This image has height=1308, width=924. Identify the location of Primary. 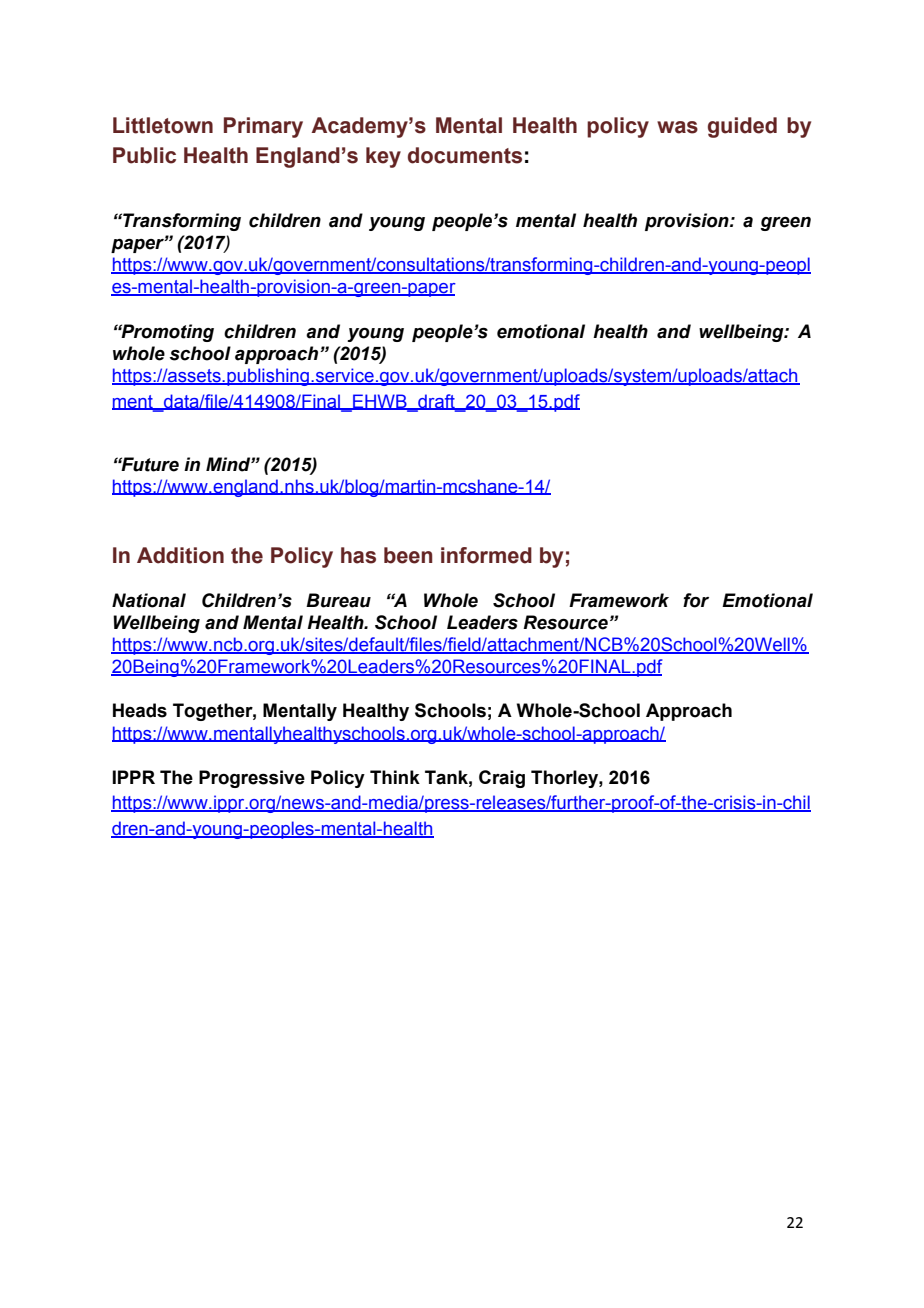
(263, 127).
